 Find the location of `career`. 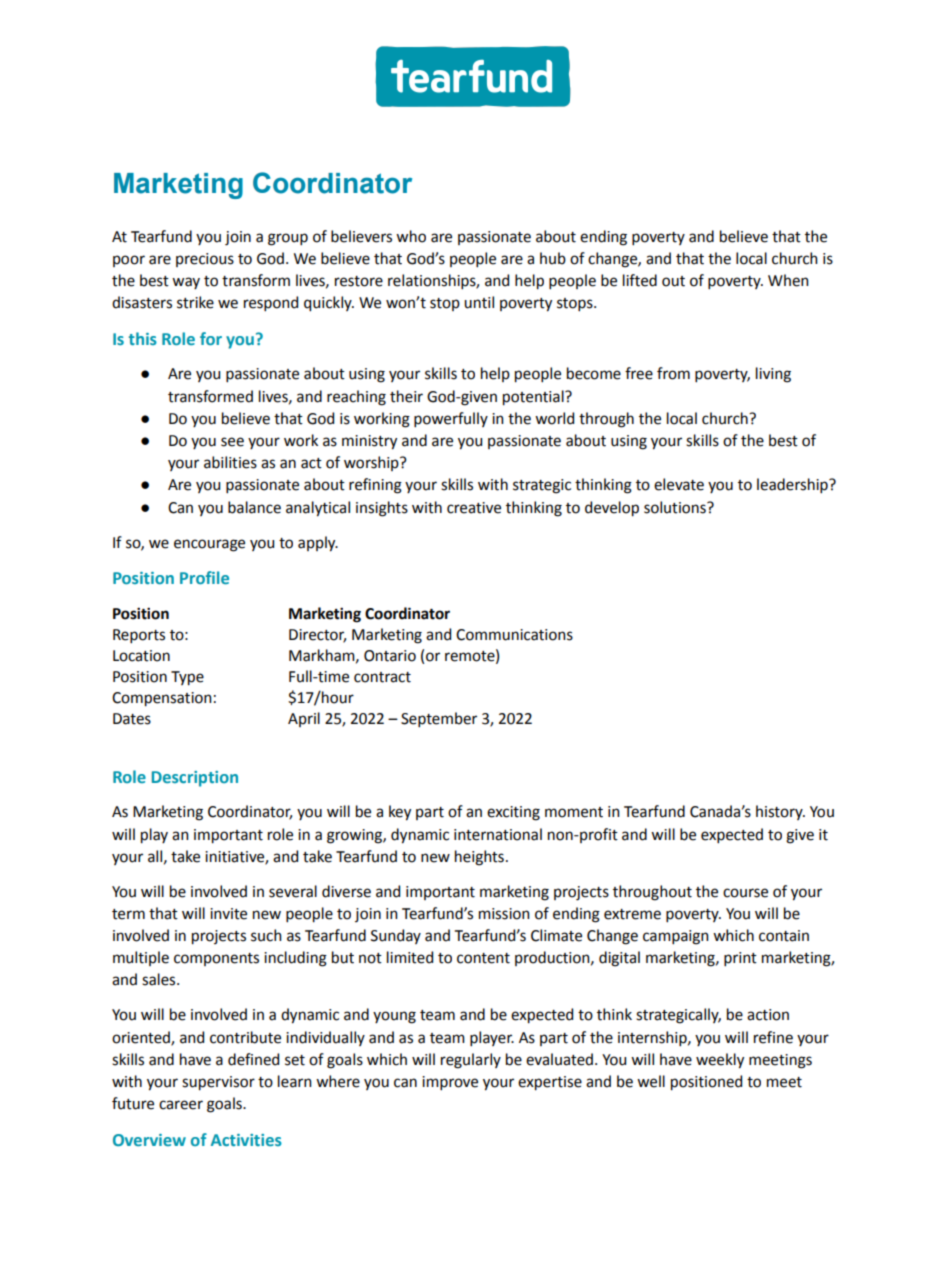

career is located at coordinates (181, 1105).
